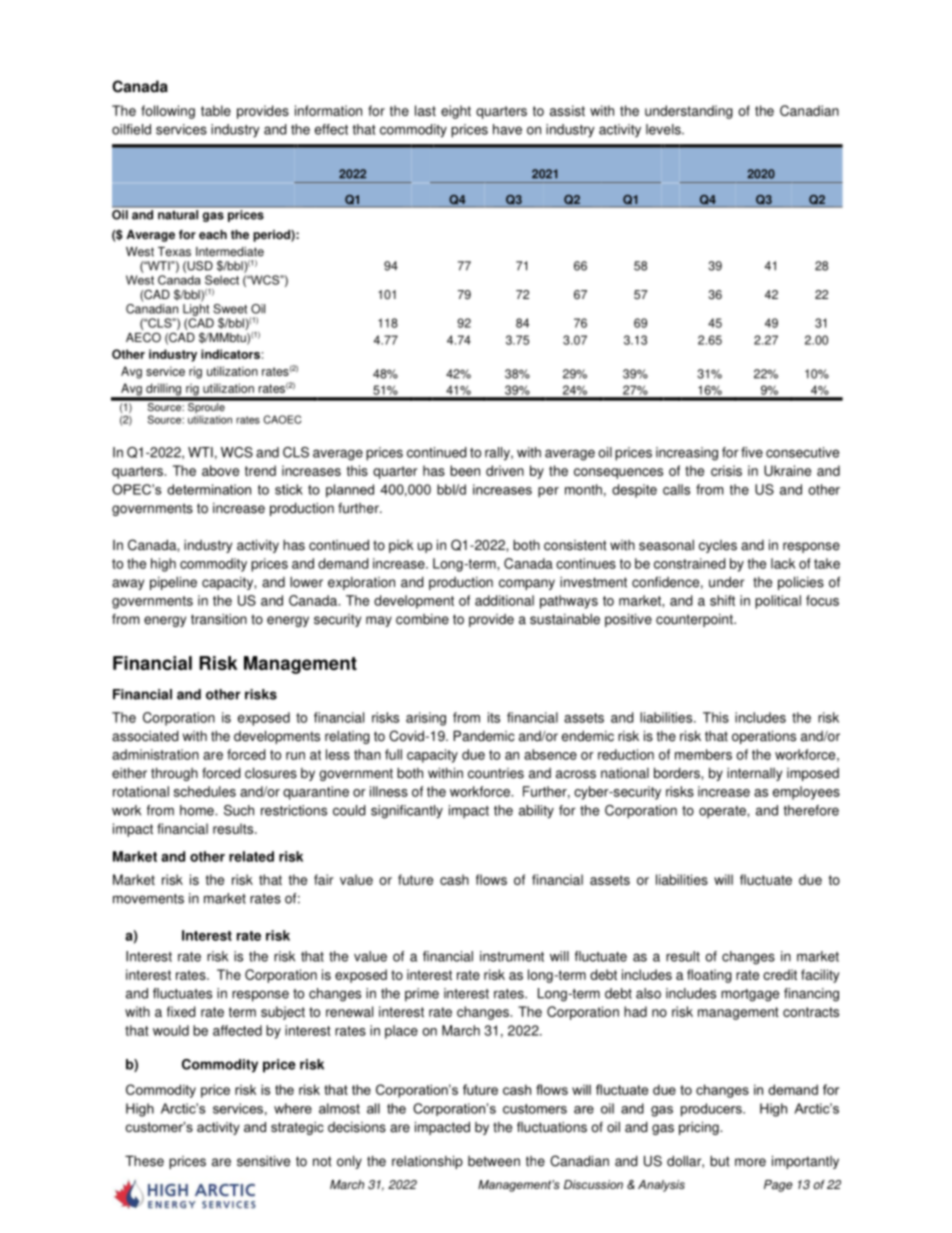  Describe the element at coordinates (664, 129) in the screenshot. I see `levels` at that location.
